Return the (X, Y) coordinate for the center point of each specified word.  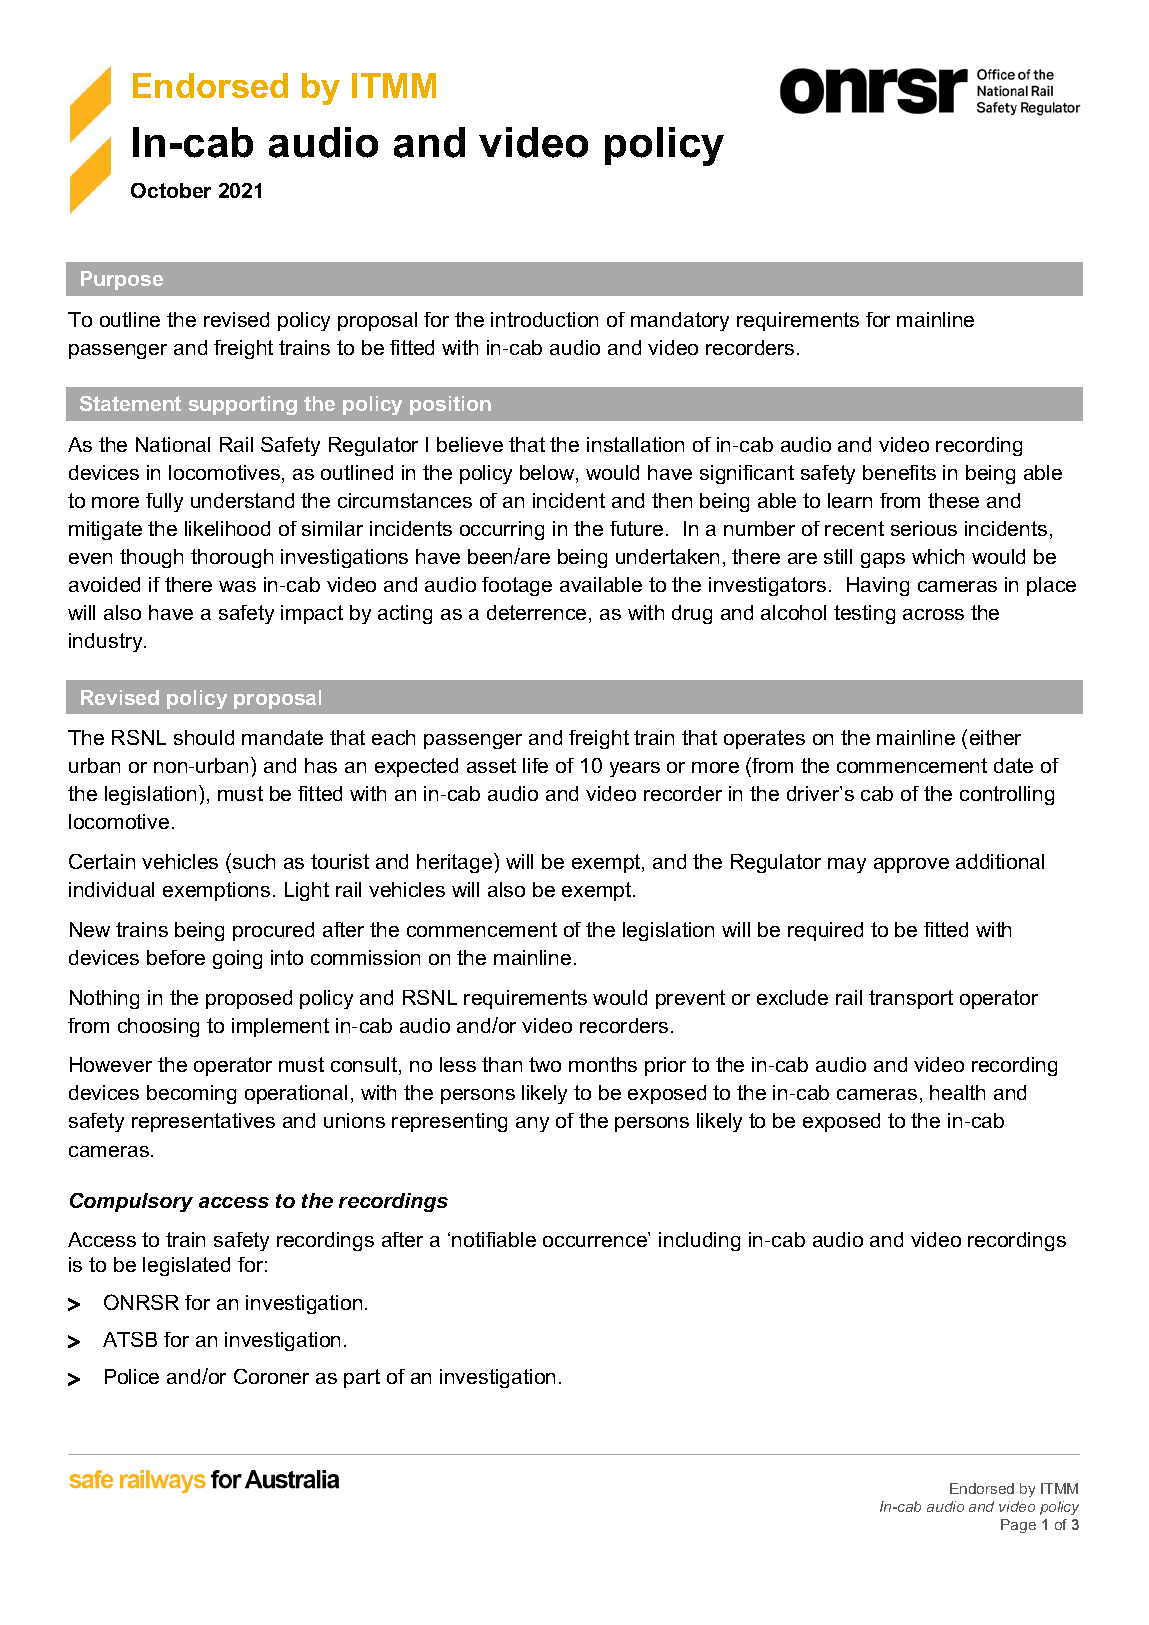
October (171, 190)
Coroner (271, 1376)
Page (1018, 1526)
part (362, 1378)
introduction (544, 319)
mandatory (680, 321)
